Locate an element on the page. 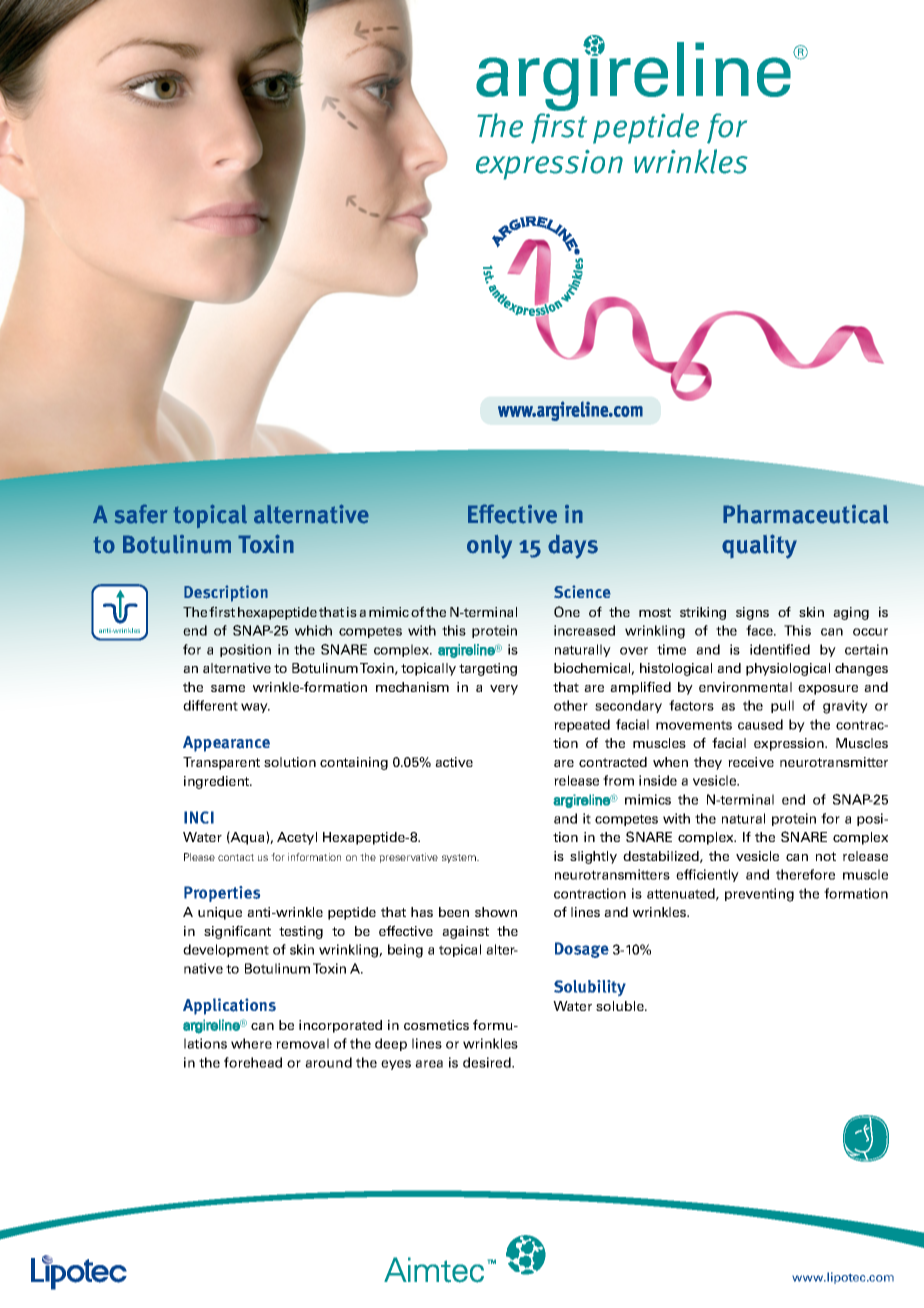 This page has height=1308, width=924. preventing is located at coordinates (759, 895).
